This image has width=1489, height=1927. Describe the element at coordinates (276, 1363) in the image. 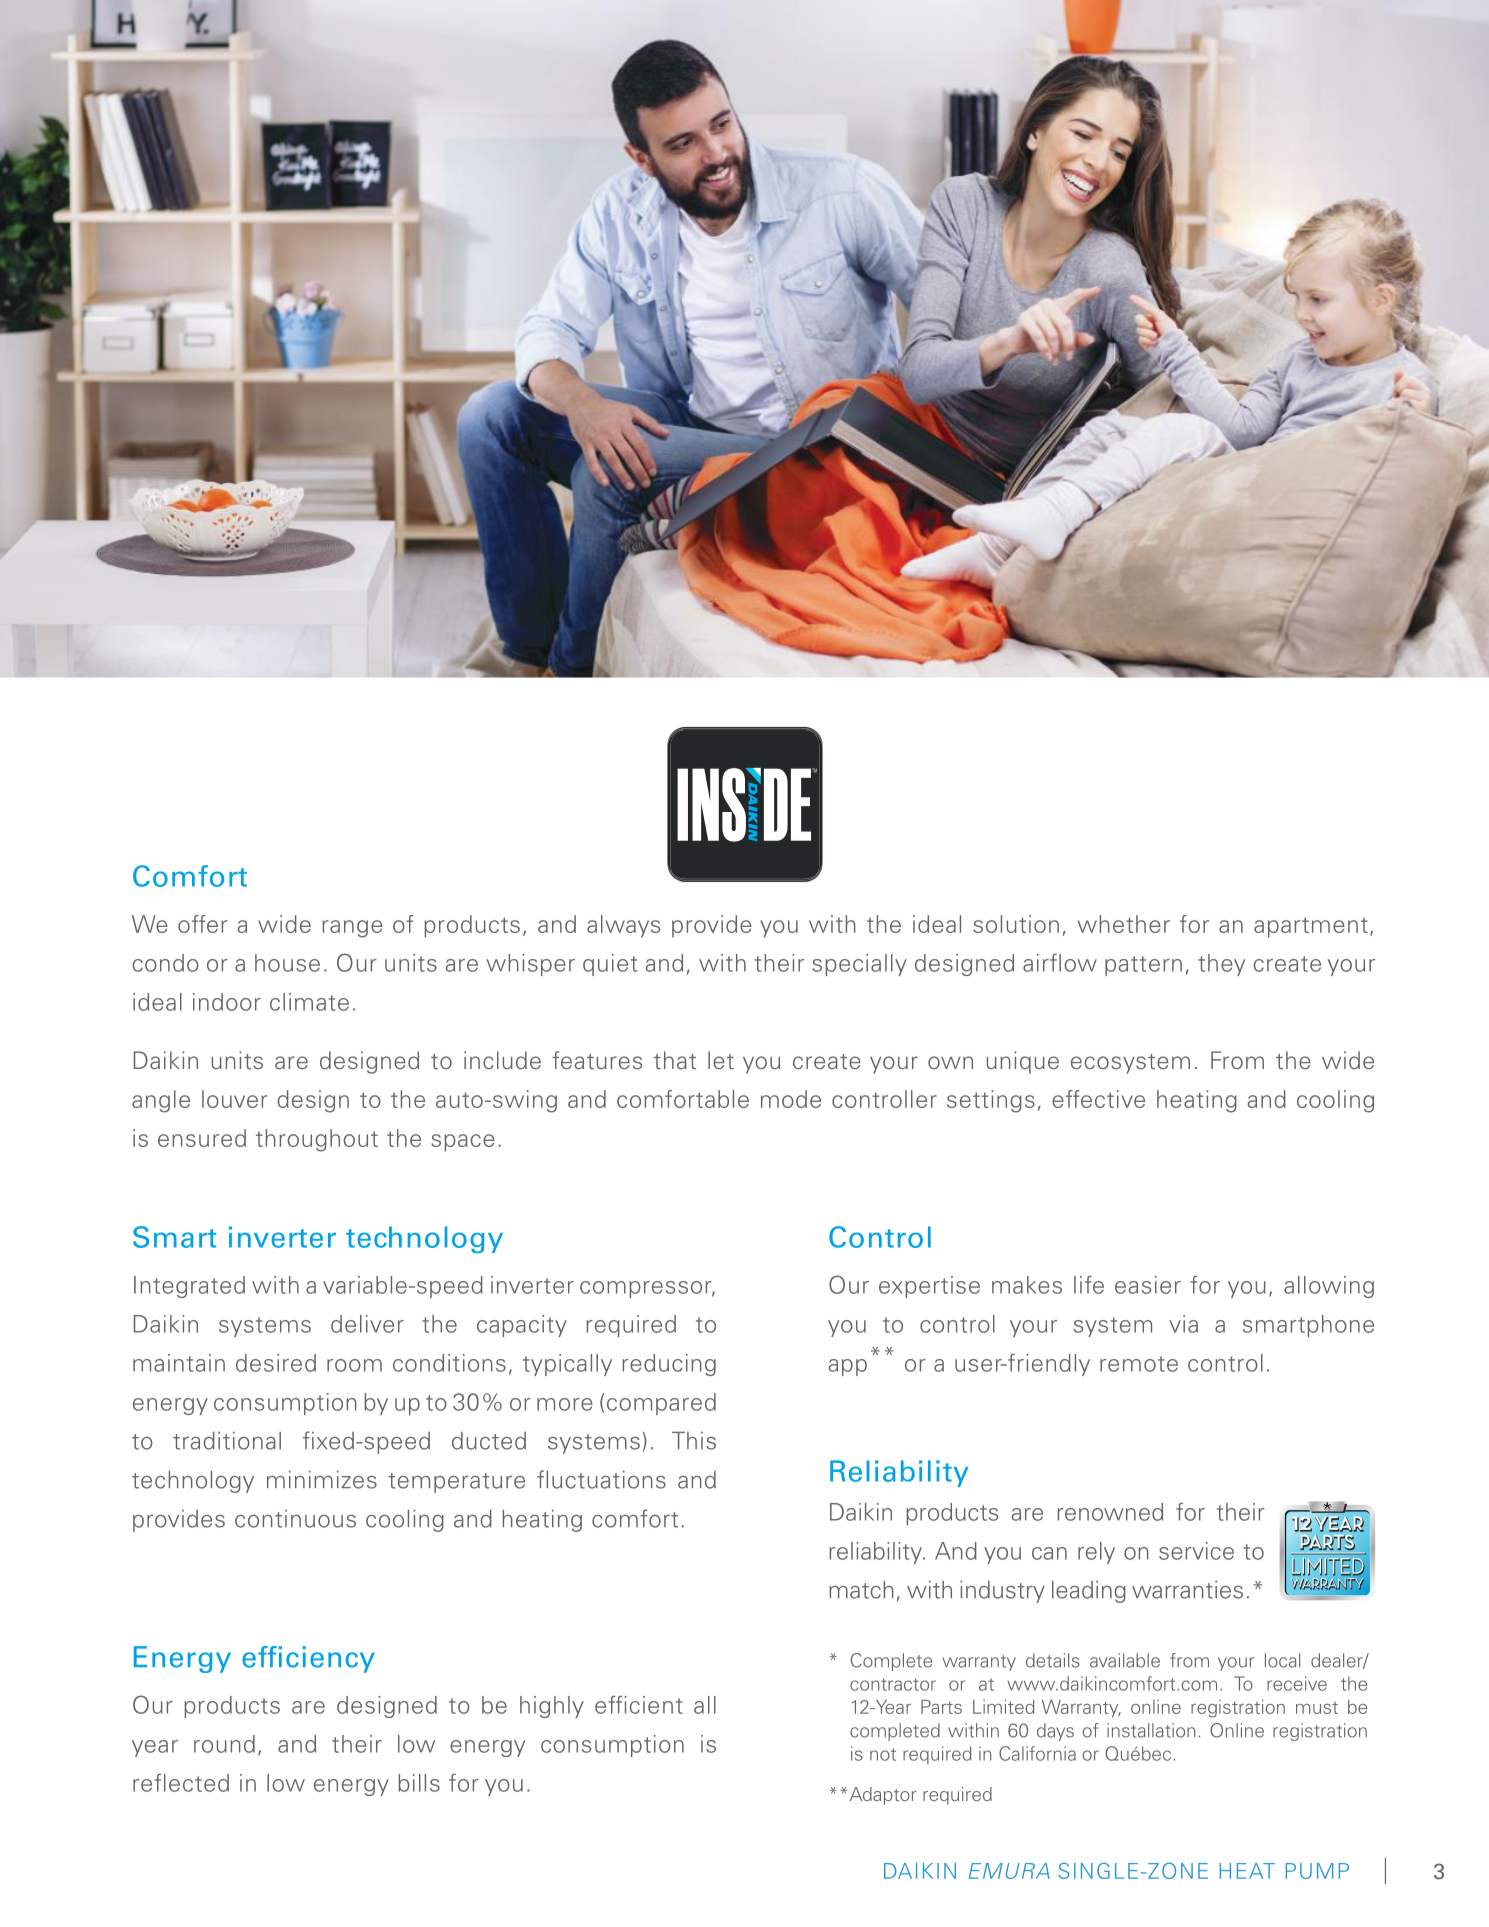

I see `desired` at that location.
